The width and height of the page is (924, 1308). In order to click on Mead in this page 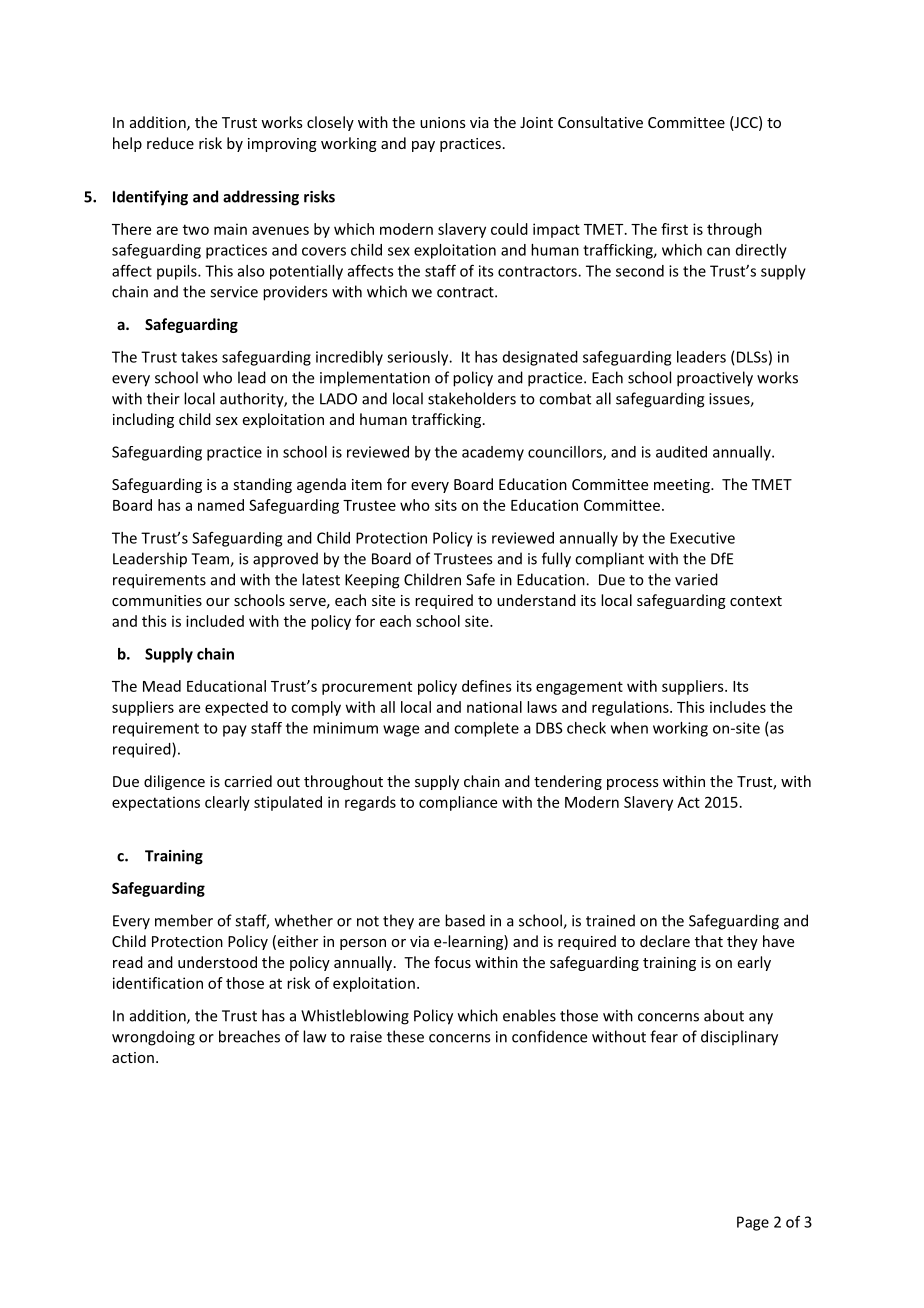, I will do `click(162, 686)`.
